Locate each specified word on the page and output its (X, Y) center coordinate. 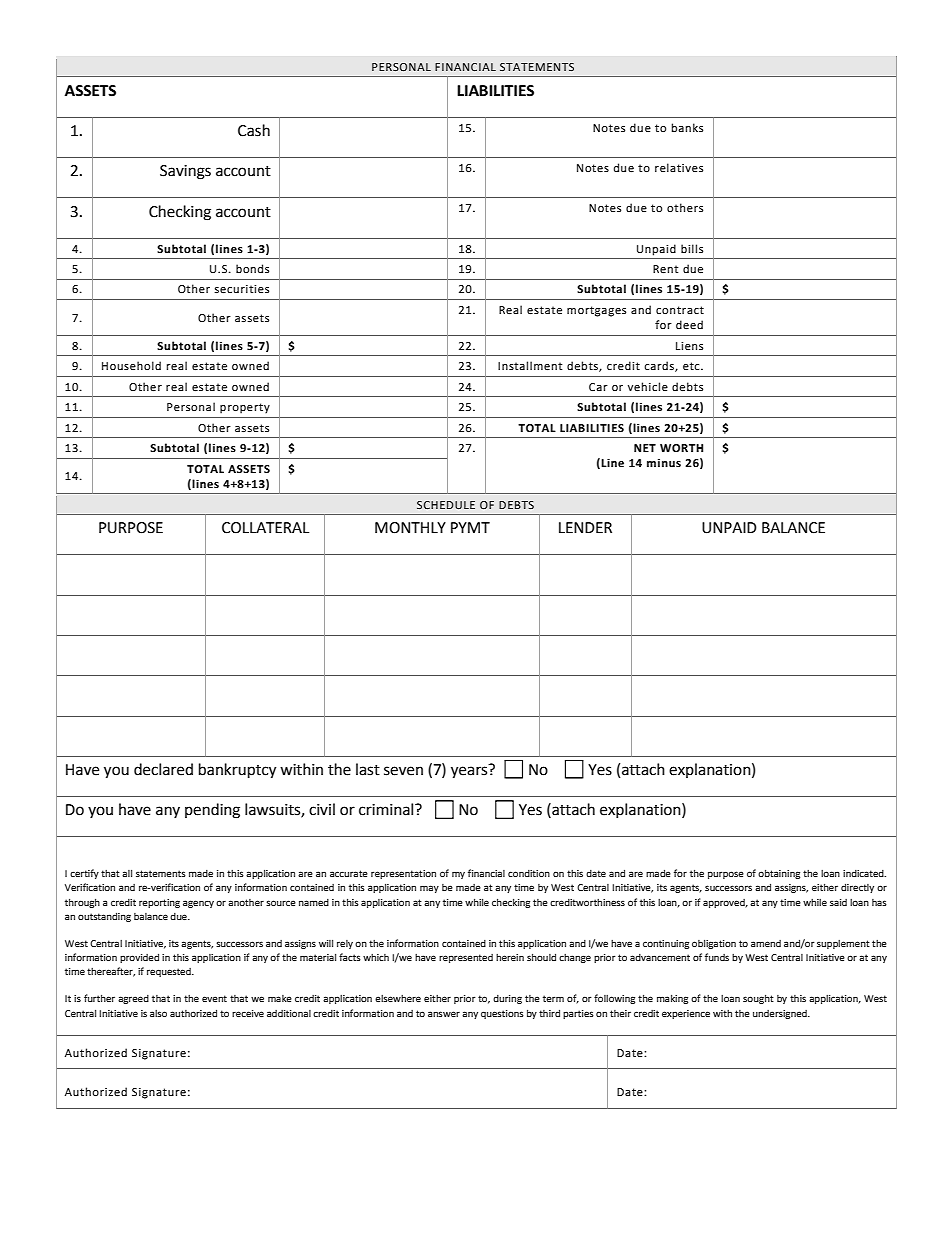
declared (163, 769)
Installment (530, 366)
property (245, 408)
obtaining (779, 874)
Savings (185, 172)
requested (170, 972)
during (507, 999)
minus (664, 463)
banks (687, 127)
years (470, 771)
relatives (679, 167)
